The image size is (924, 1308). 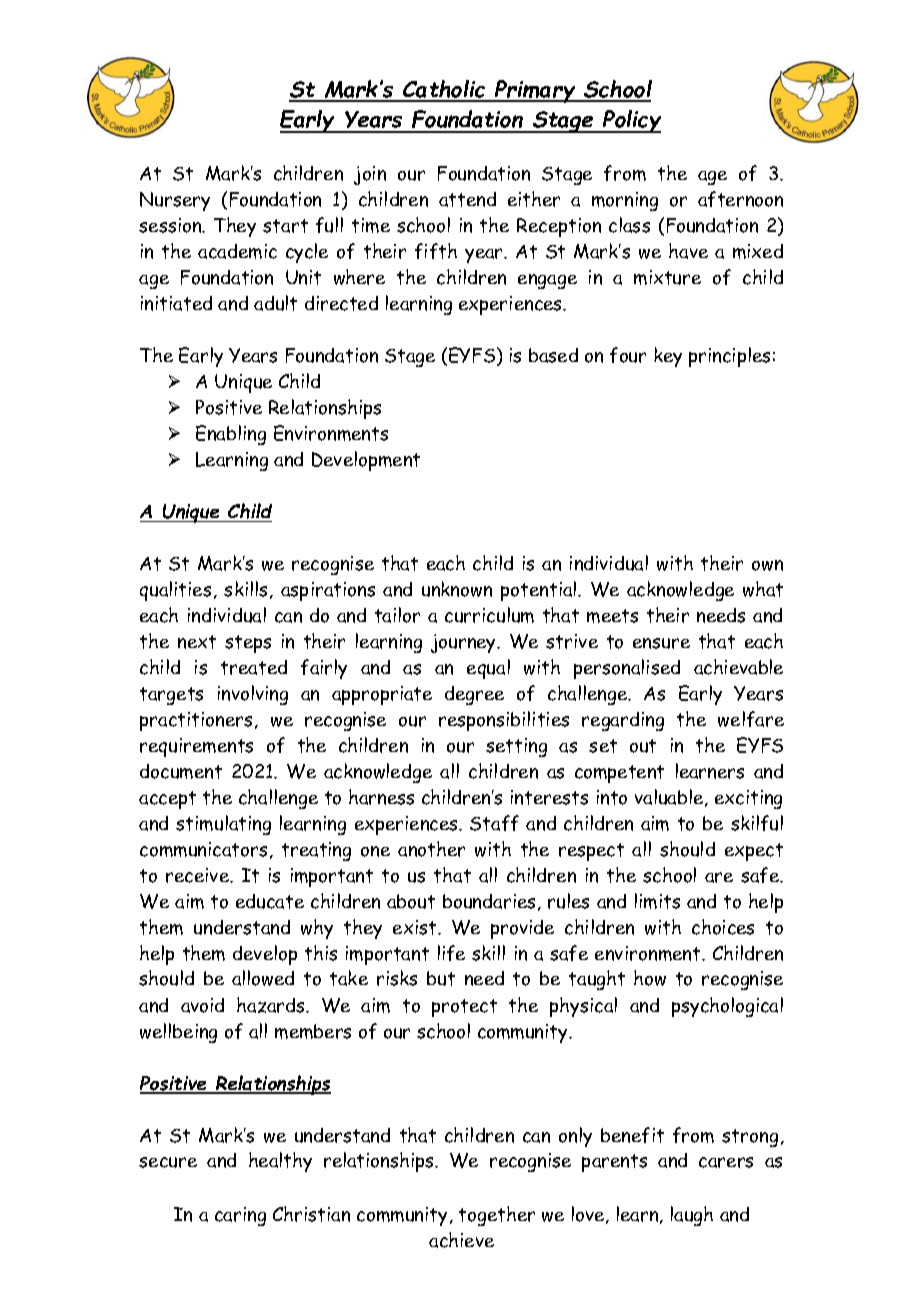 I want to click on Enabling, so click(x=231, y=435).
